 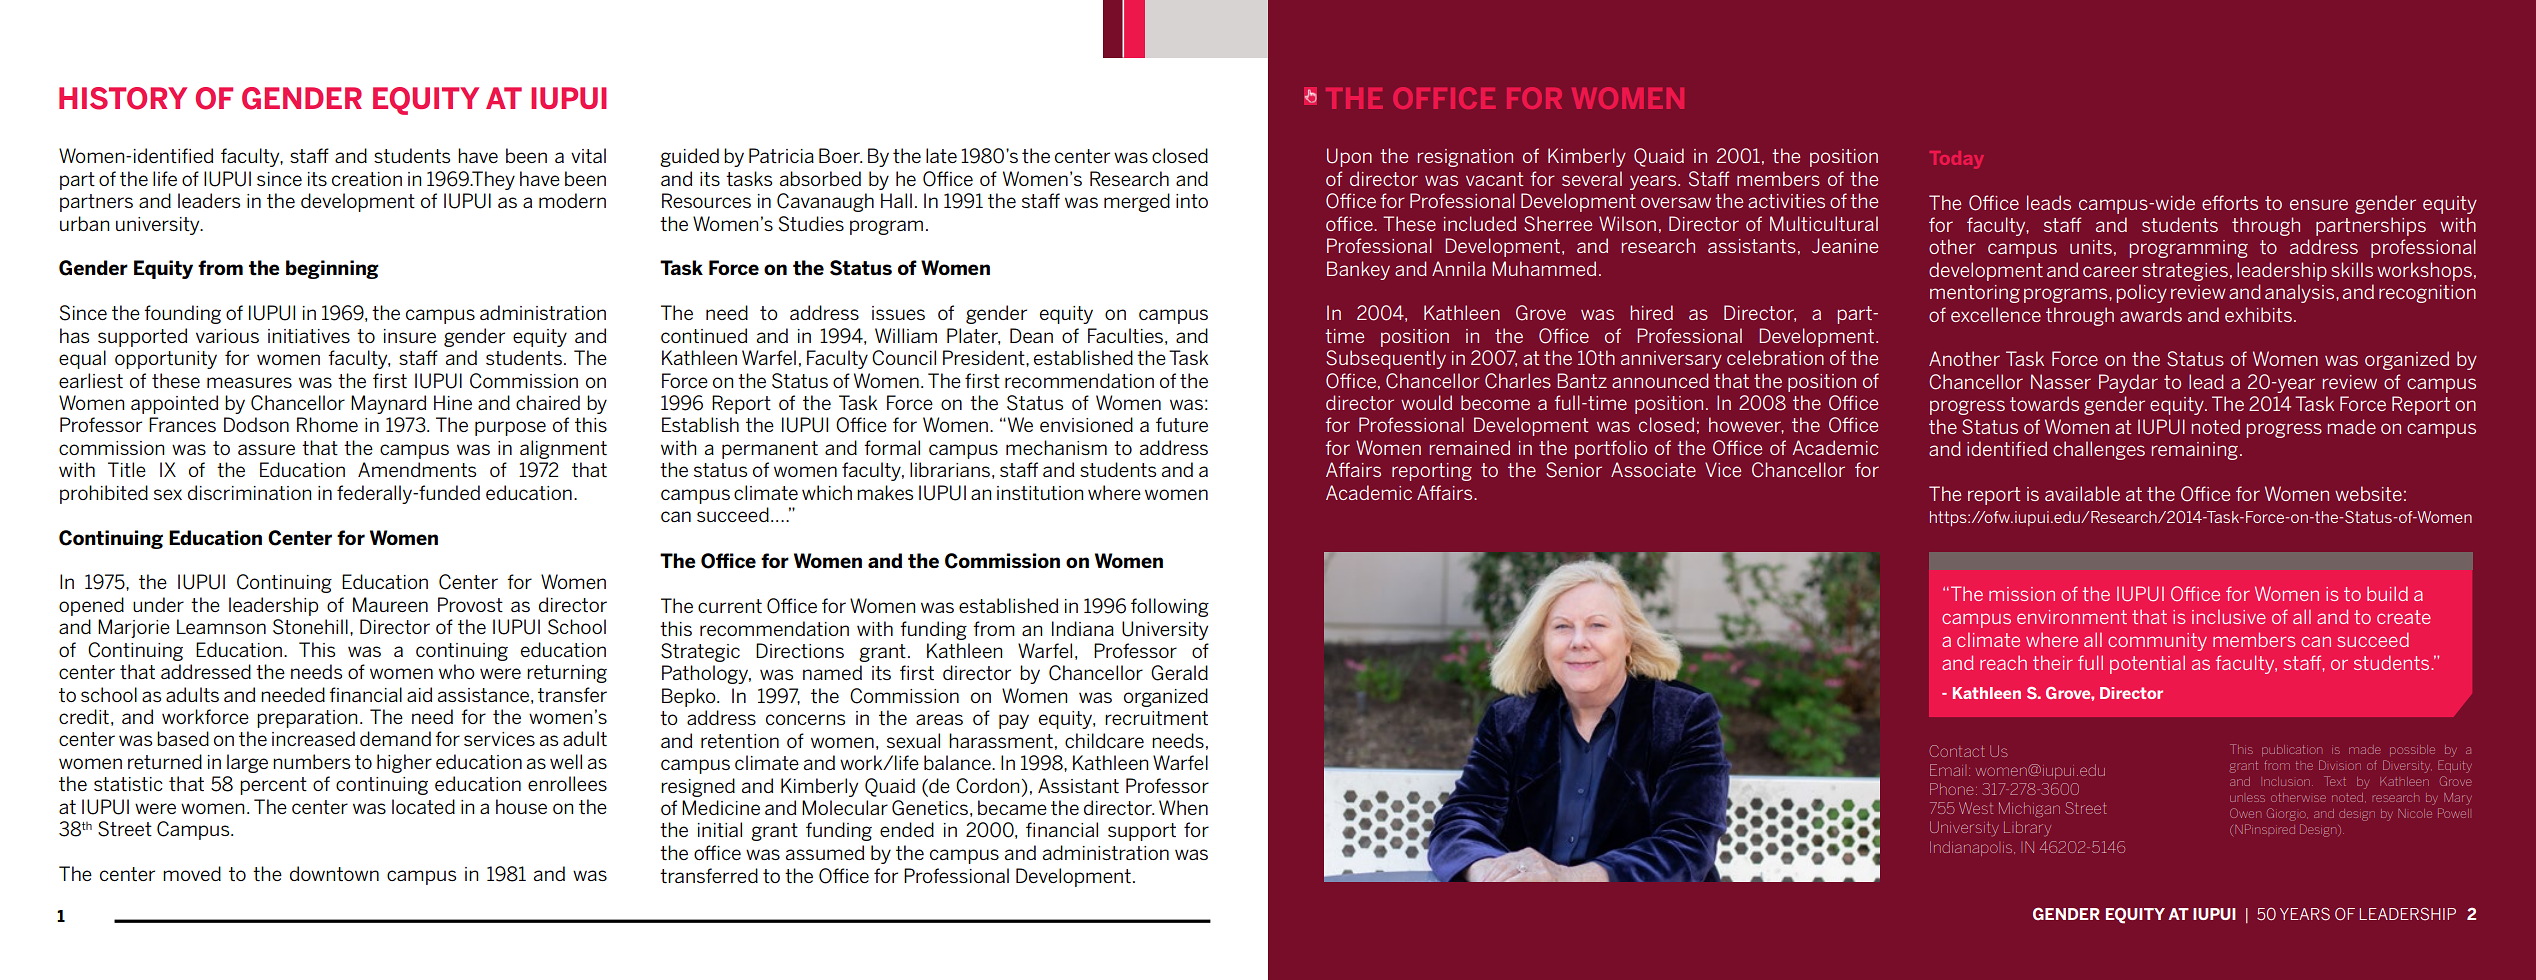 I want to click on following, so click(x=1170, y=607).
